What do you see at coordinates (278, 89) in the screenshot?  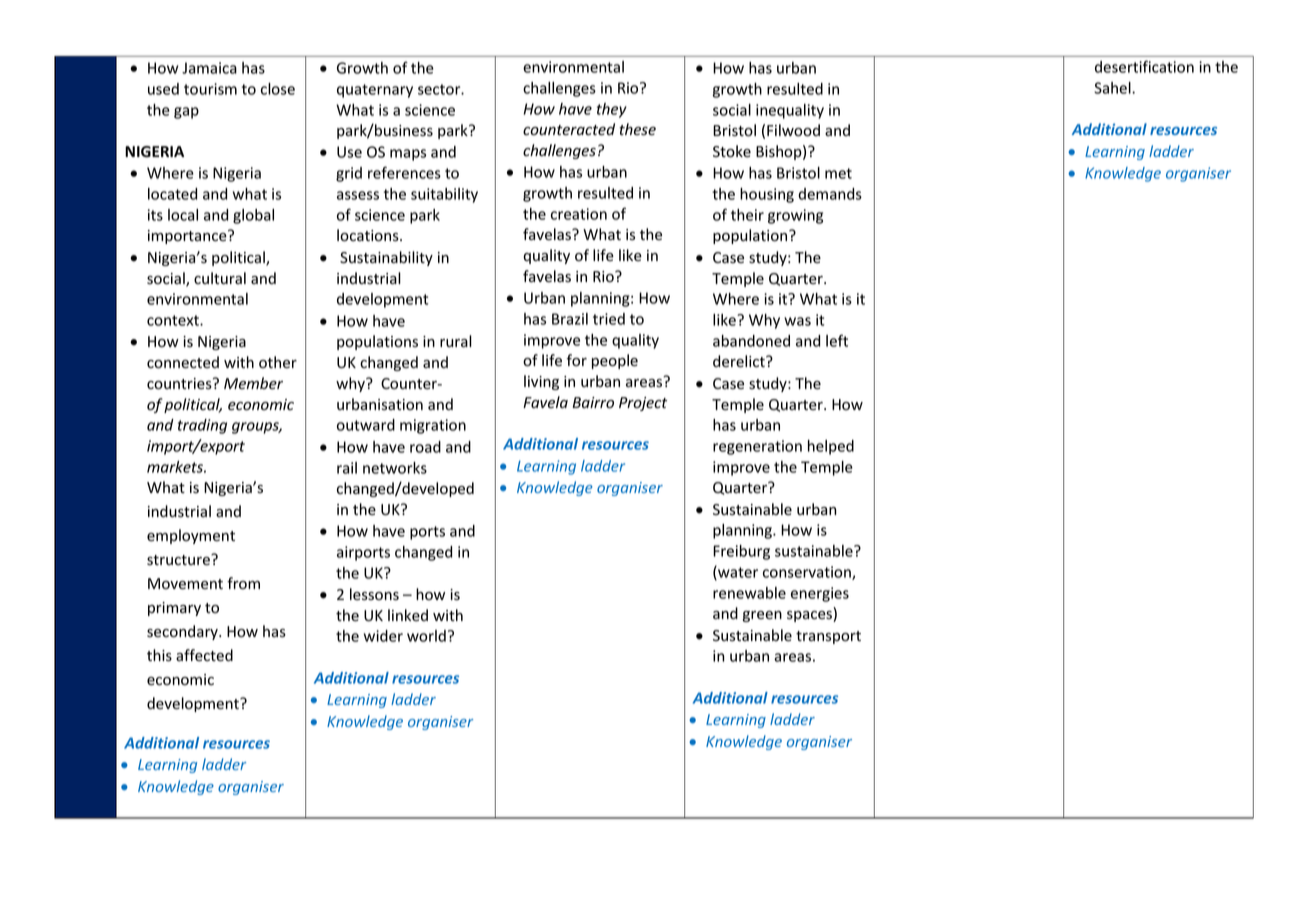 I see `close` at bounding box center [278, 89].
